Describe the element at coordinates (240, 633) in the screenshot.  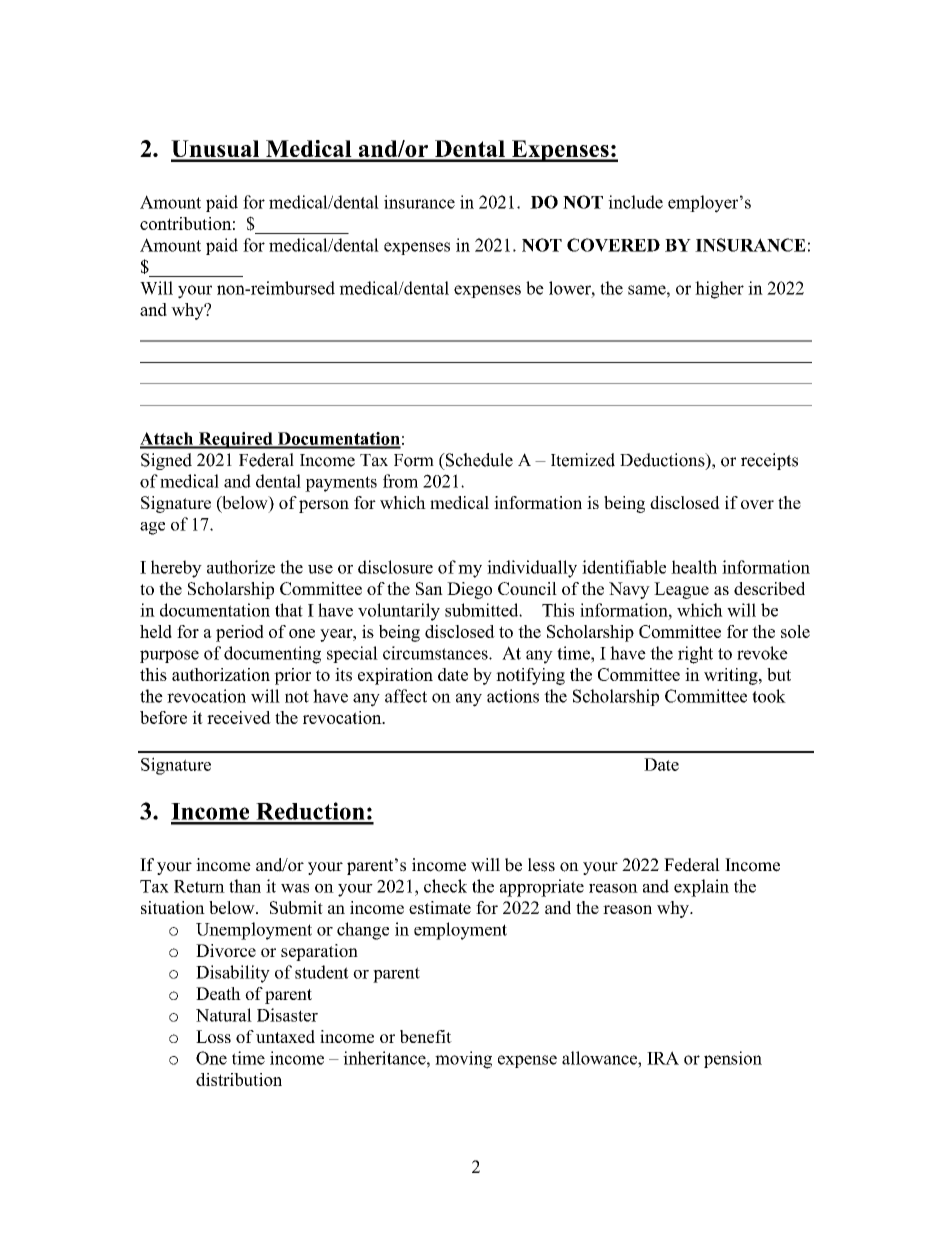
I see `period` at that location.
